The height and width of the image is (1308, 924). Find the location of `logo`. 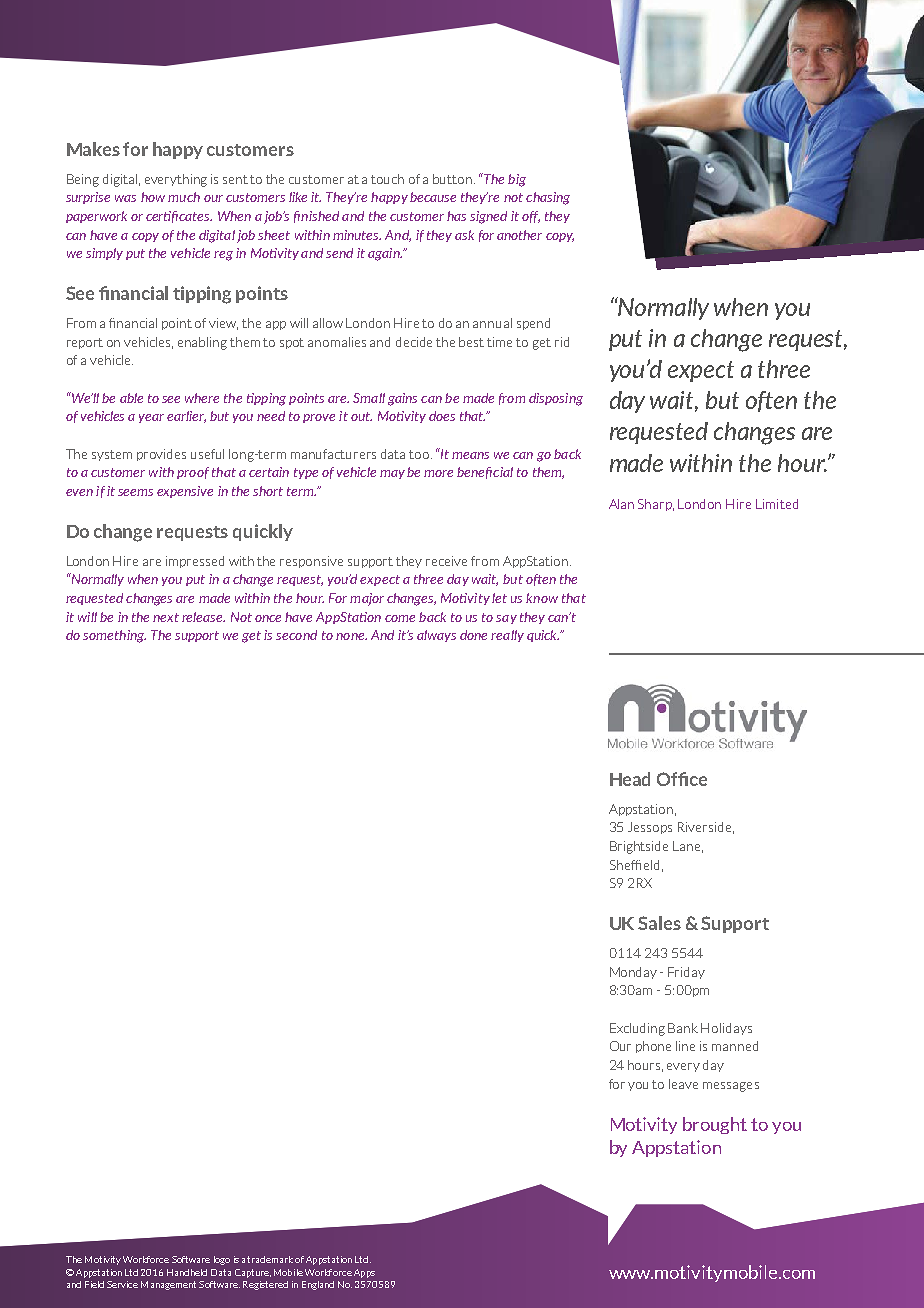

logo is located at coordinates (222, 1260).
